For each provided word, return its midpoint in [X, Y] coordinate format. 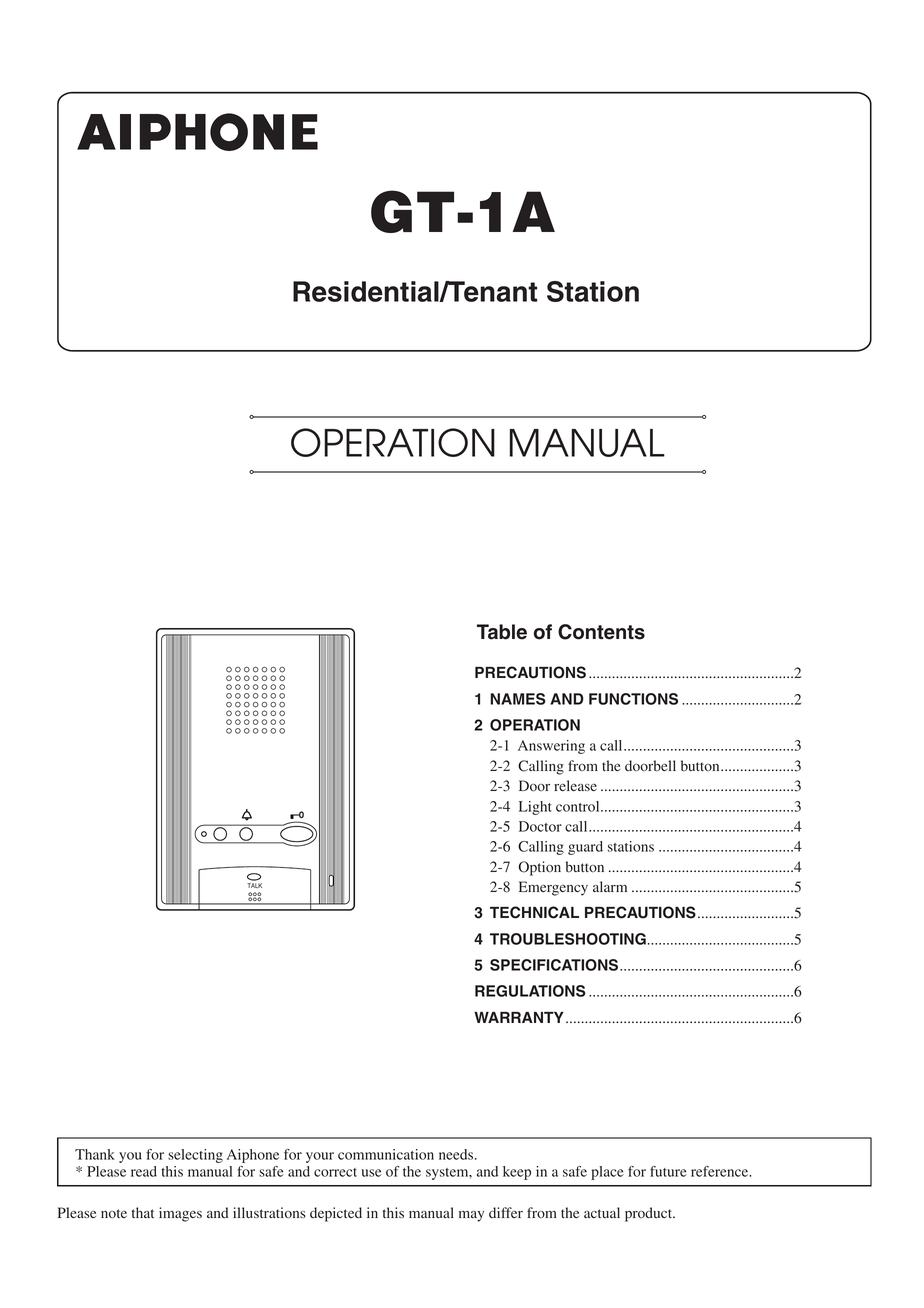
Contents [601, 632]
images [180, 1214]
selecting [195, 1156]
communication [386, 1154]
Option [540, 868]
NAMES [518, 699]
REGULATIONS [530, 991]
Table [502, 632]
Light [535, 808]
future [668, 1171]
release [575, 785]
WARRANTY [519, 1017]
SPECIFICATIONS [554, 965]
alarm [610, 886]
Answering [551, 747]
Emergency [553, 888]
